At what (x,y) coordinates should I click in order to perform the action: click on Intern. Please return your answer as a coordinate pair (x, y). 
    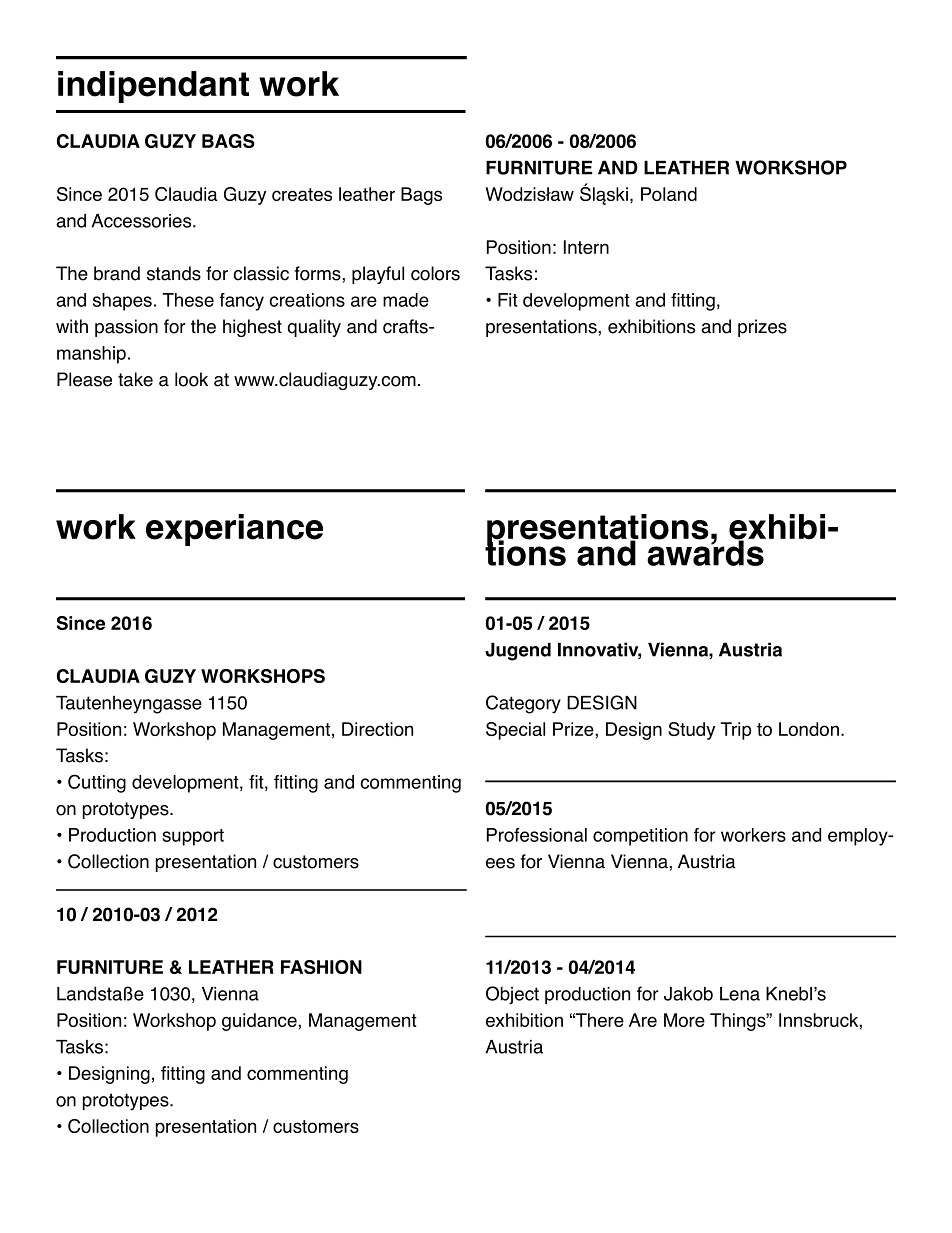
    Looking at the image, I should click on (586, 247).
